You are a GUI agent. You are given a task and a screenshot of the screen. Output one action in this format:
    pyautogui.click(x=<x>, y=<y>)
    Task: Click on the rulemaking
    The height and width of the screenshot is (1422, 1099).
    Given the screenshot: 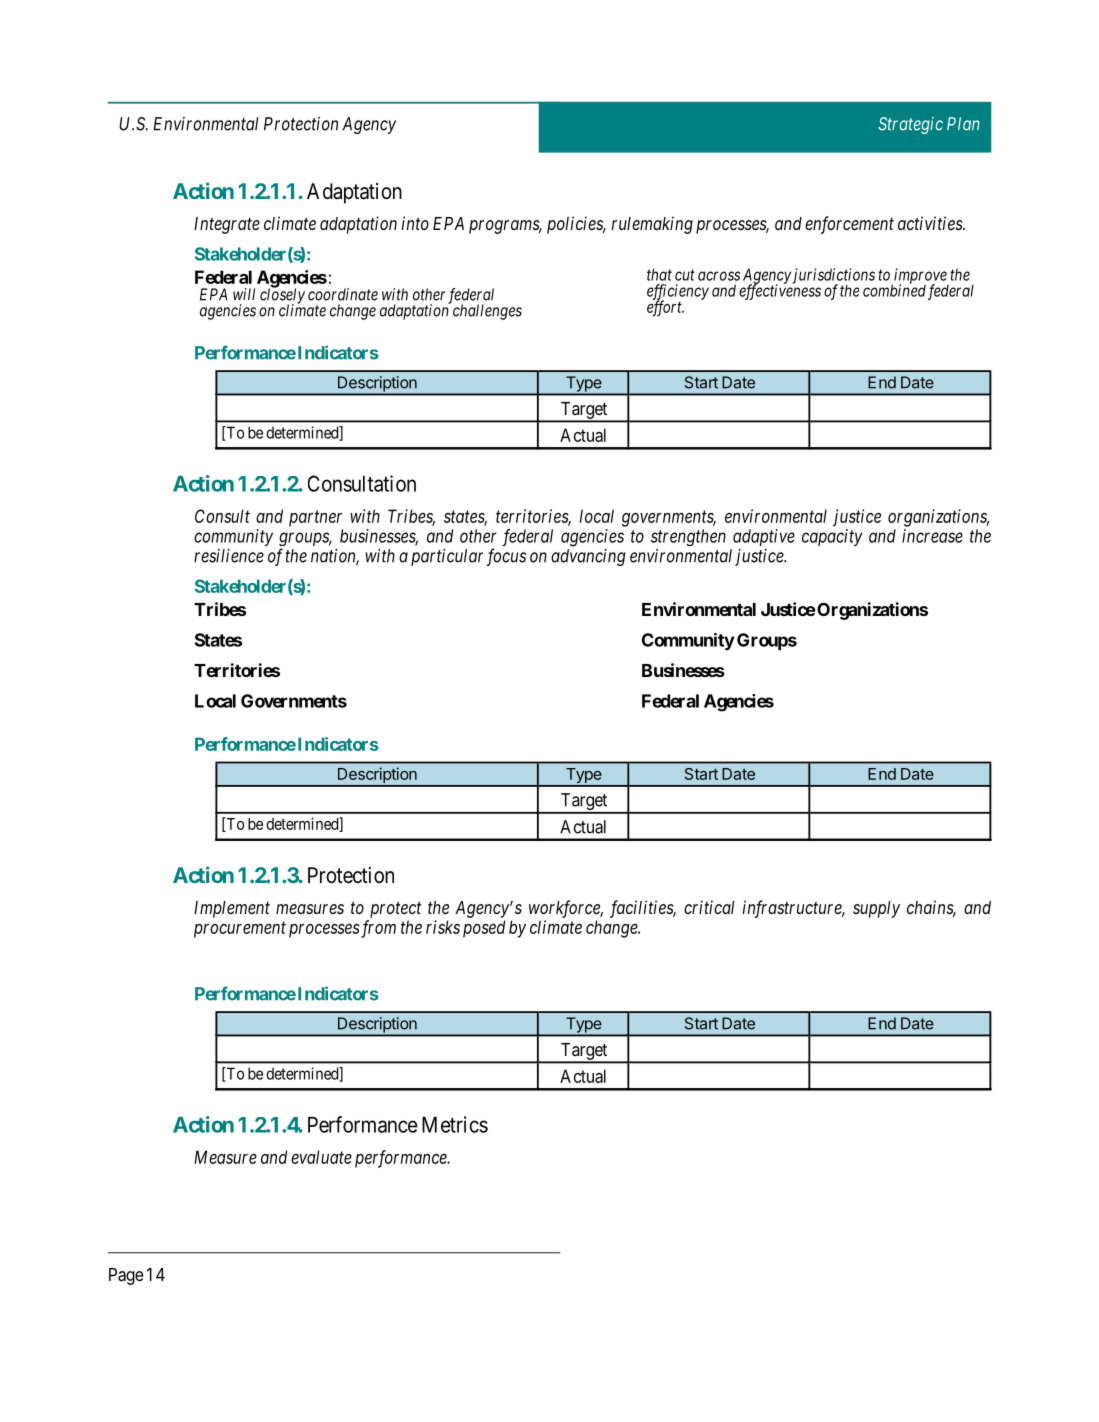 What is the action you would take?
    pyautogui.click(x=652, y=225)
